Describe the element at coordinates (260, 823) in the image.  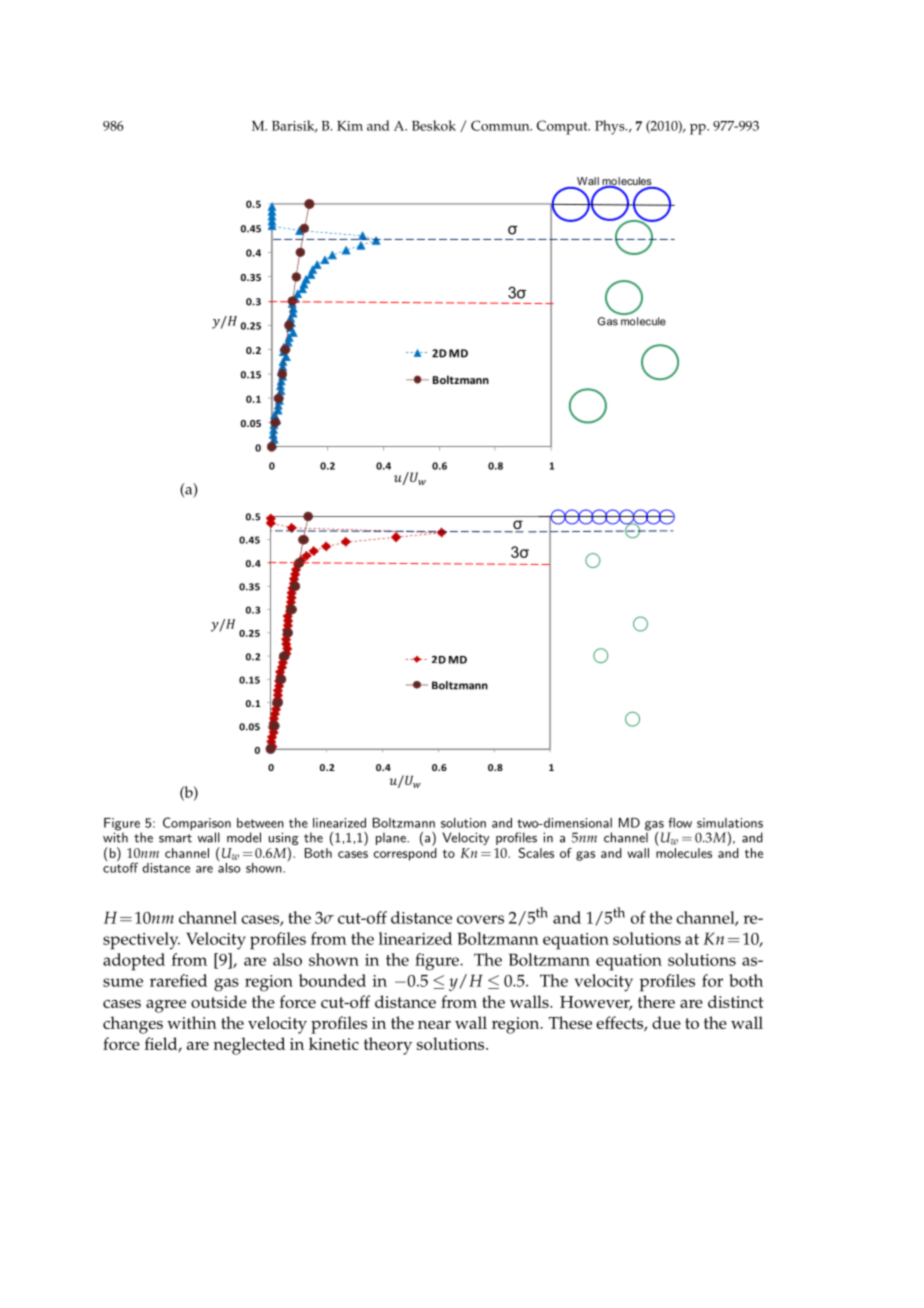
I see `between` at that location.
